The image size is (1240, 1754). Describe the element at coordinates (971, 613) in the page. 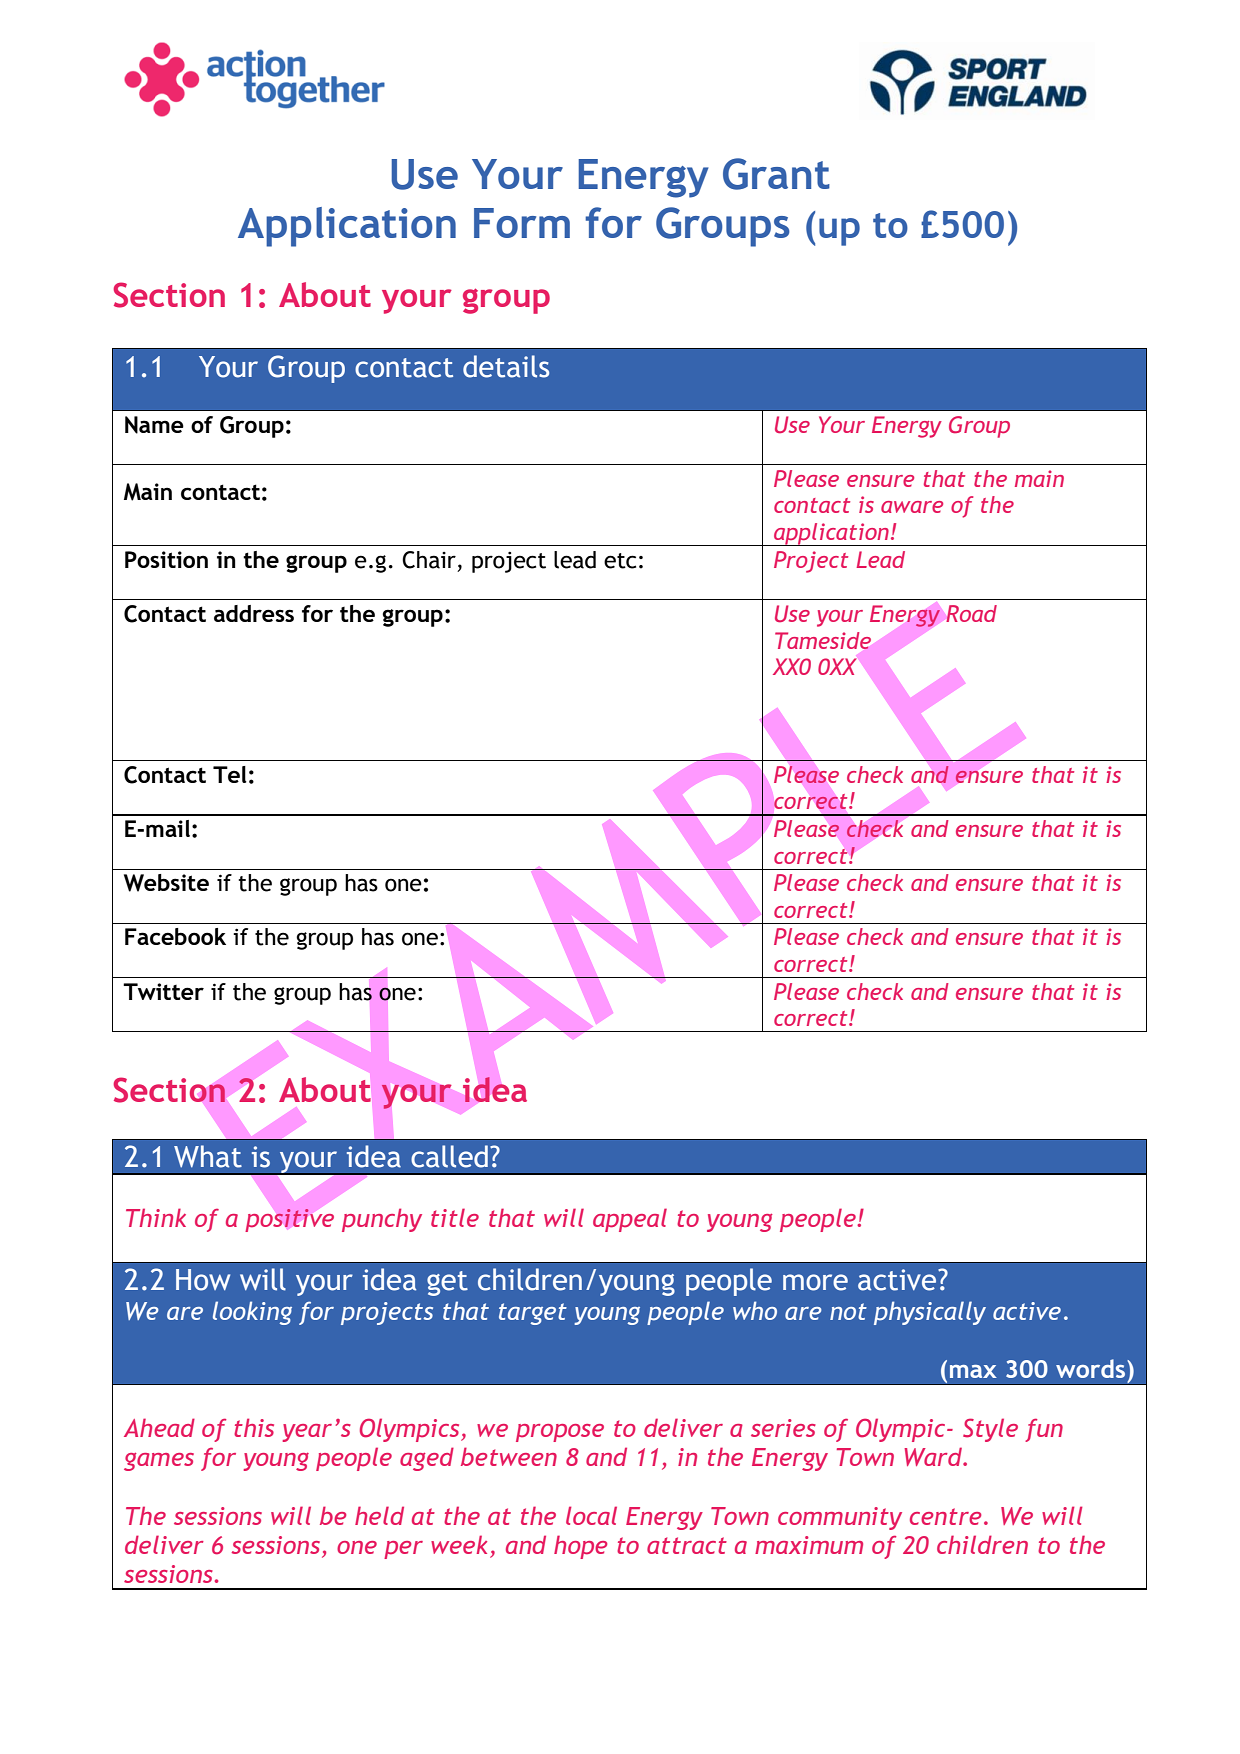

I see `Road` at that location.
